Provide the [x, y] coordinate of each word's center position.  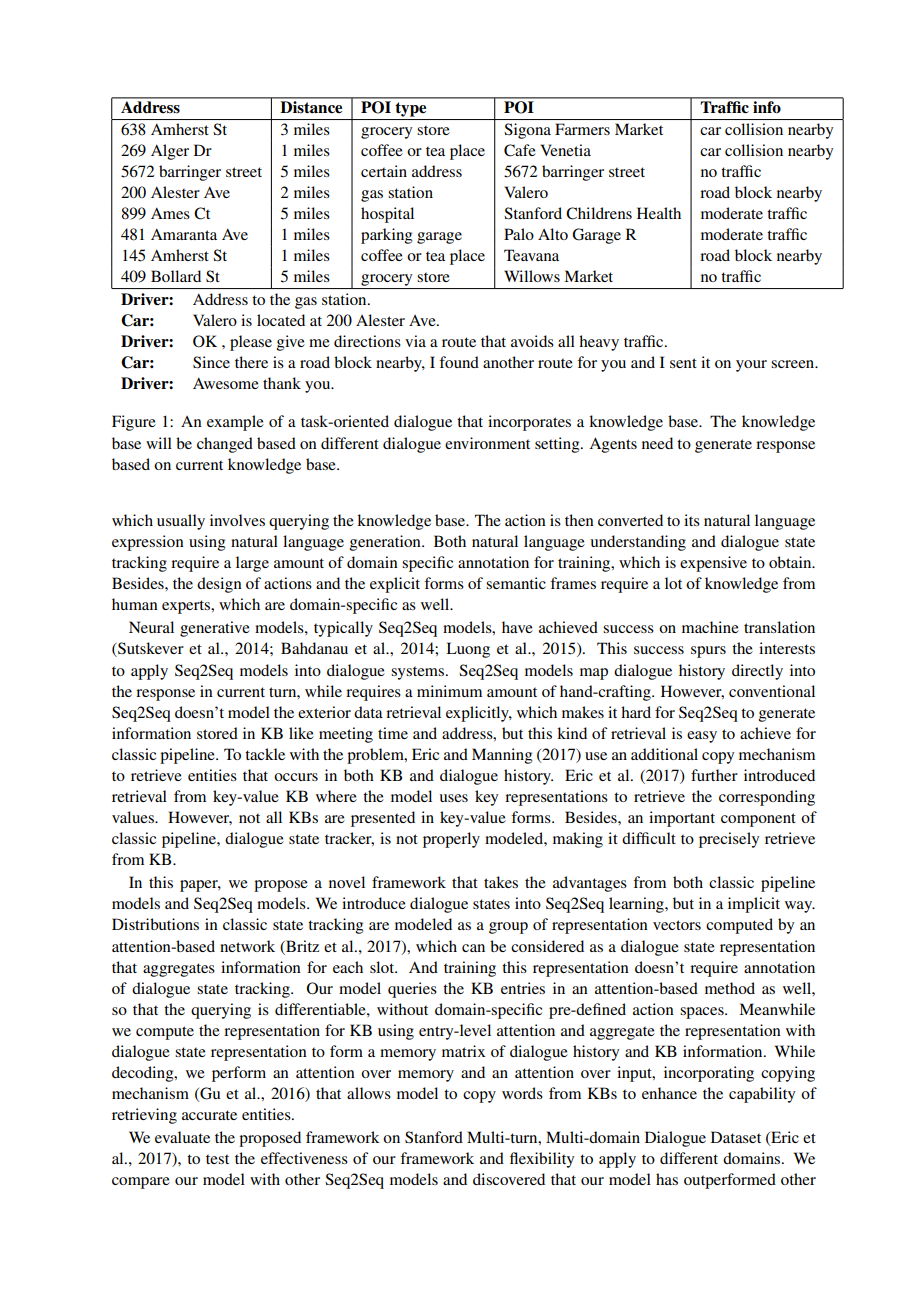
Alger [170, 152]
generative [215, 629]
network [247, 946]
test [217, 1159]
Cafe [520, 150]
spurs [708, 652]
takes [501, 882]
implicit [754, 905]
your [751, 366]
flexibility [542, 1160]
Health [659, 213]
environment [487, 443]
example [235, 423]
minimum [449, 691]
